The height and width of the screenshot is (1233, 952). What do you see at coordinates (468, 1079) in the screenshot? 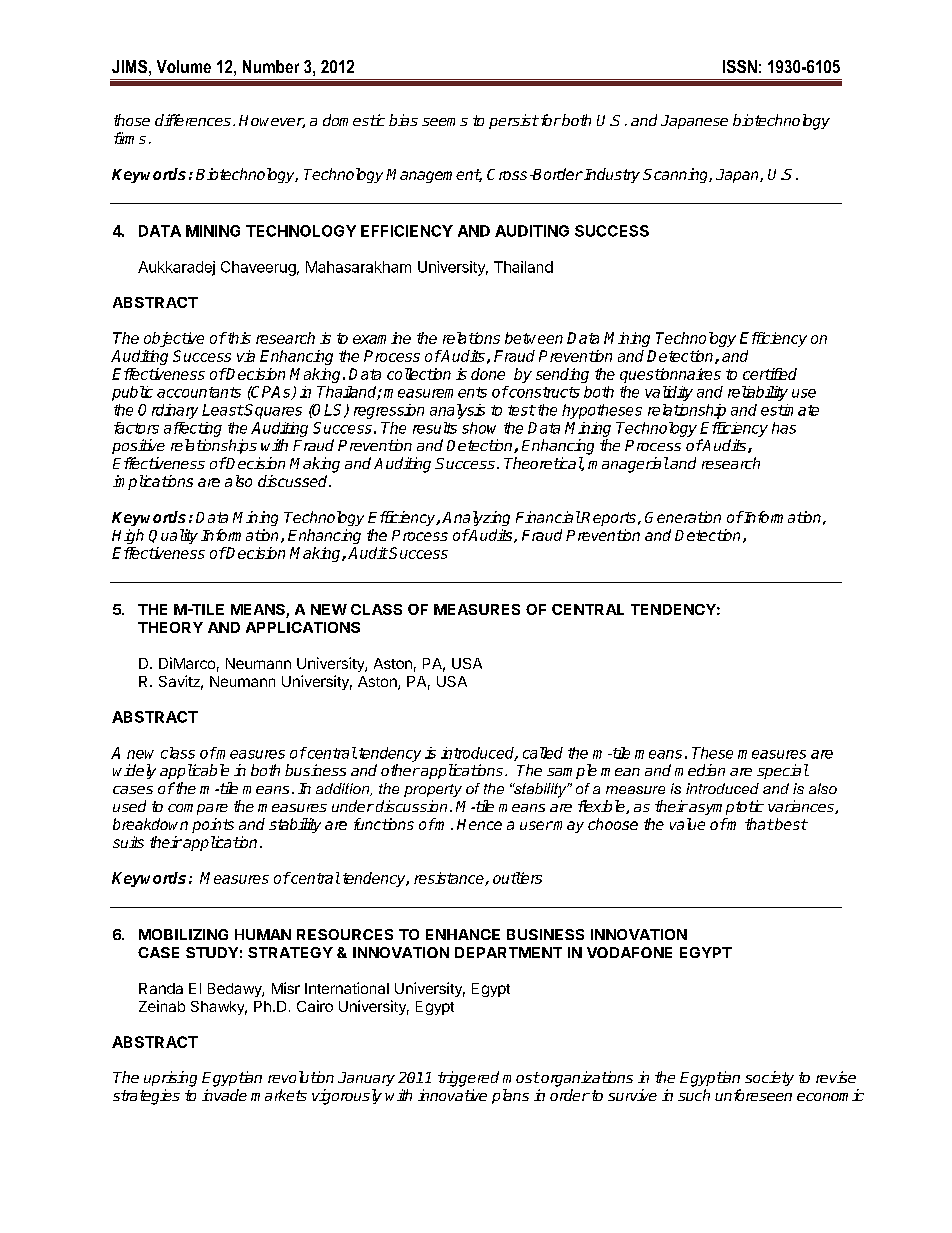
I see `triggered` at bounding box center [468, 1079].
